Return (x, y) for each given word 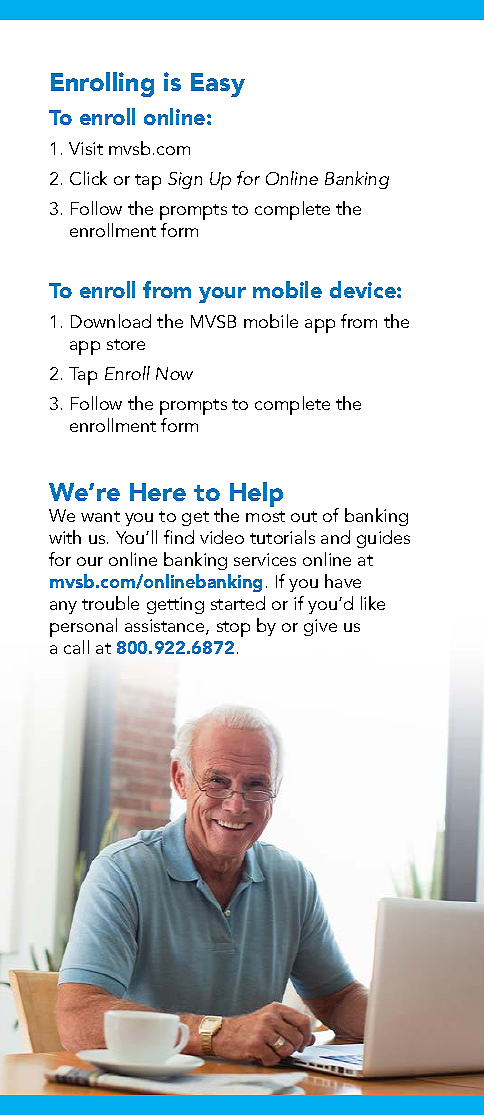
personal (83, 627)
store (126, 344)
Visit (86, 148)
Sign (185, 180)
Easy (218, 85)
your (222, 295)
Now (174, 373)
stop (233, 629)
